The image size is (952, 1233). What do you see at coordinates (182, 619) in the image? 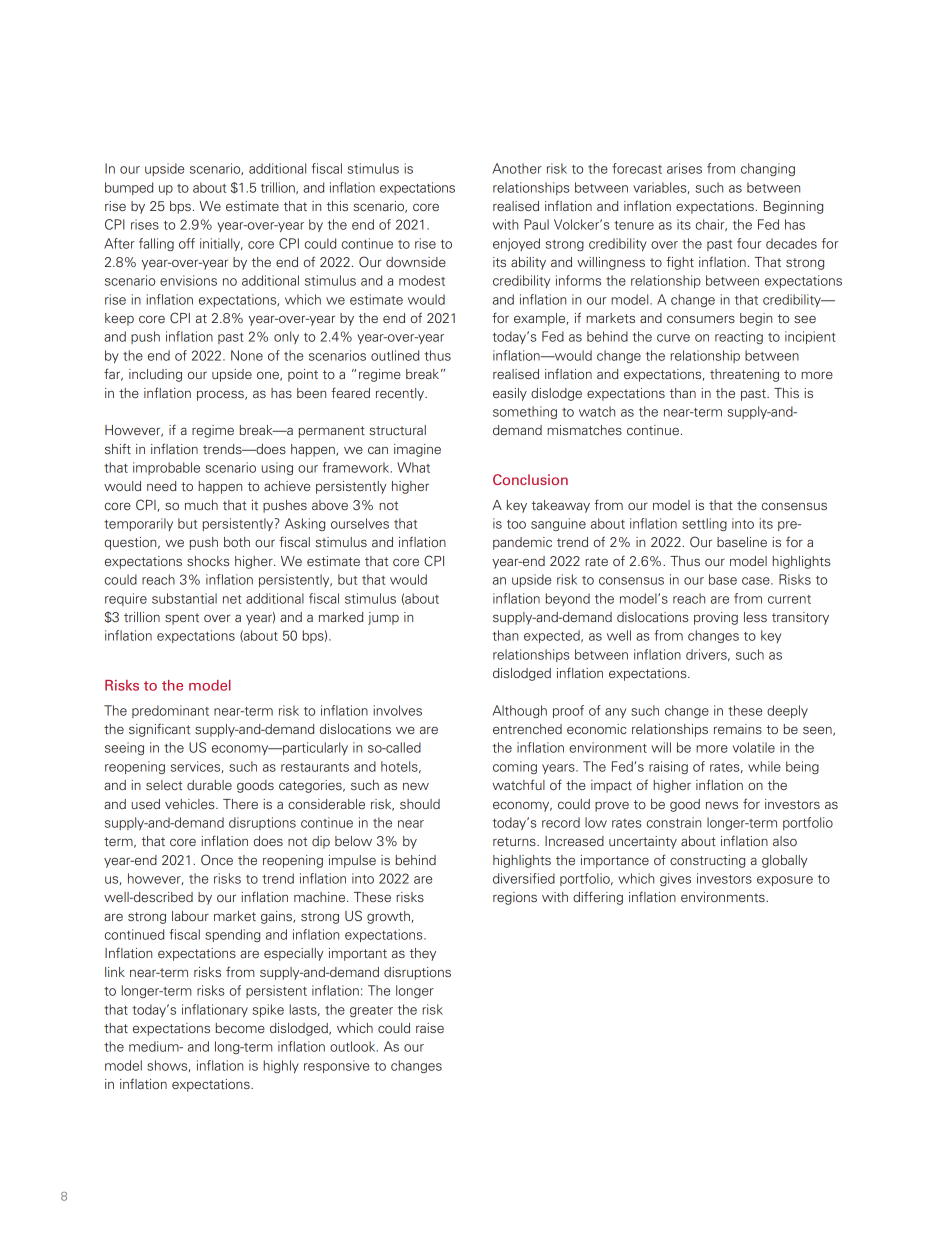
I see `spent` at bounding box center [182, 619].
